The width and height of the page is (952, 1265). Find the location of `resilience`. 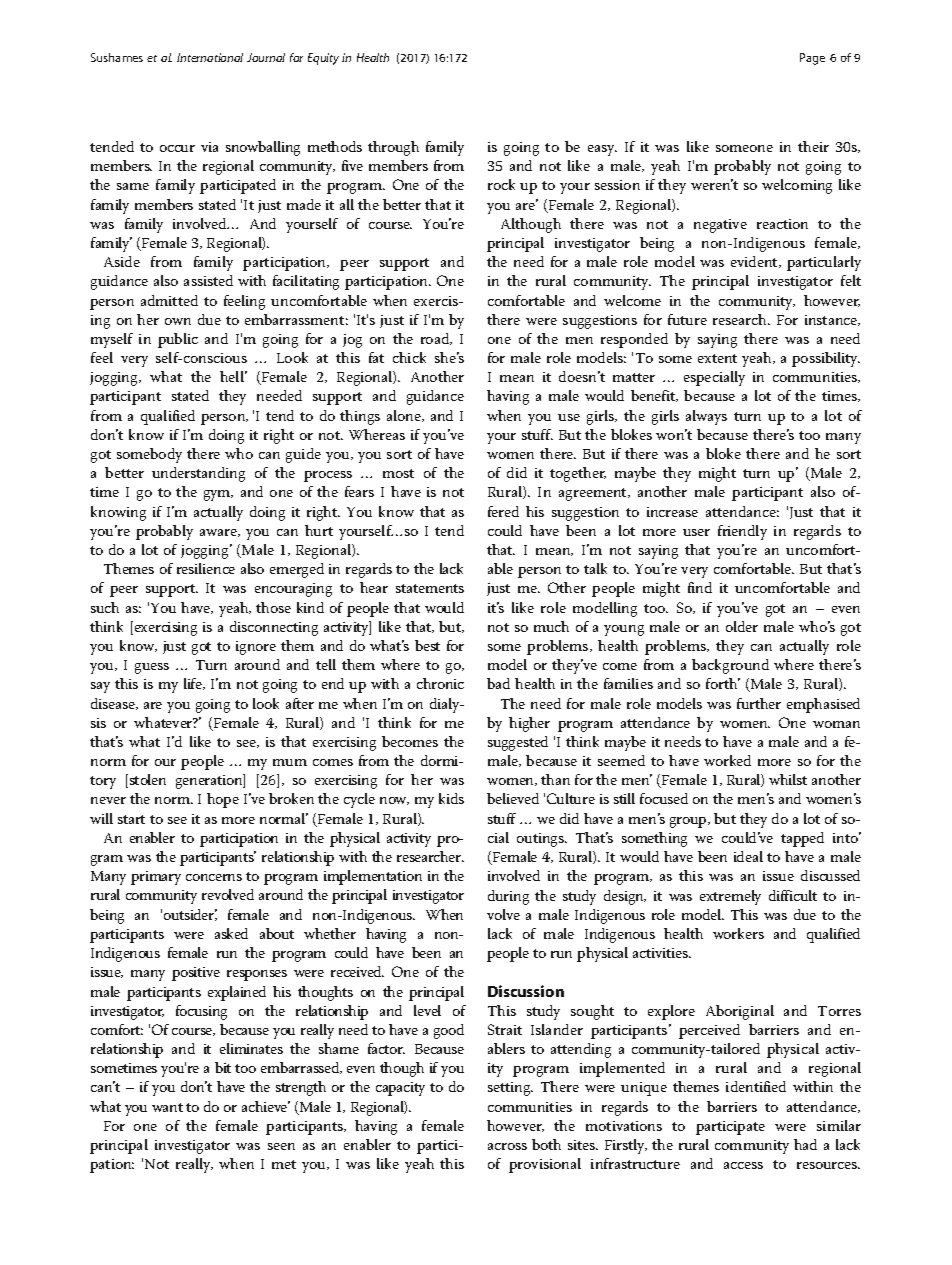

resilience is located at coordinates (206, 568).
